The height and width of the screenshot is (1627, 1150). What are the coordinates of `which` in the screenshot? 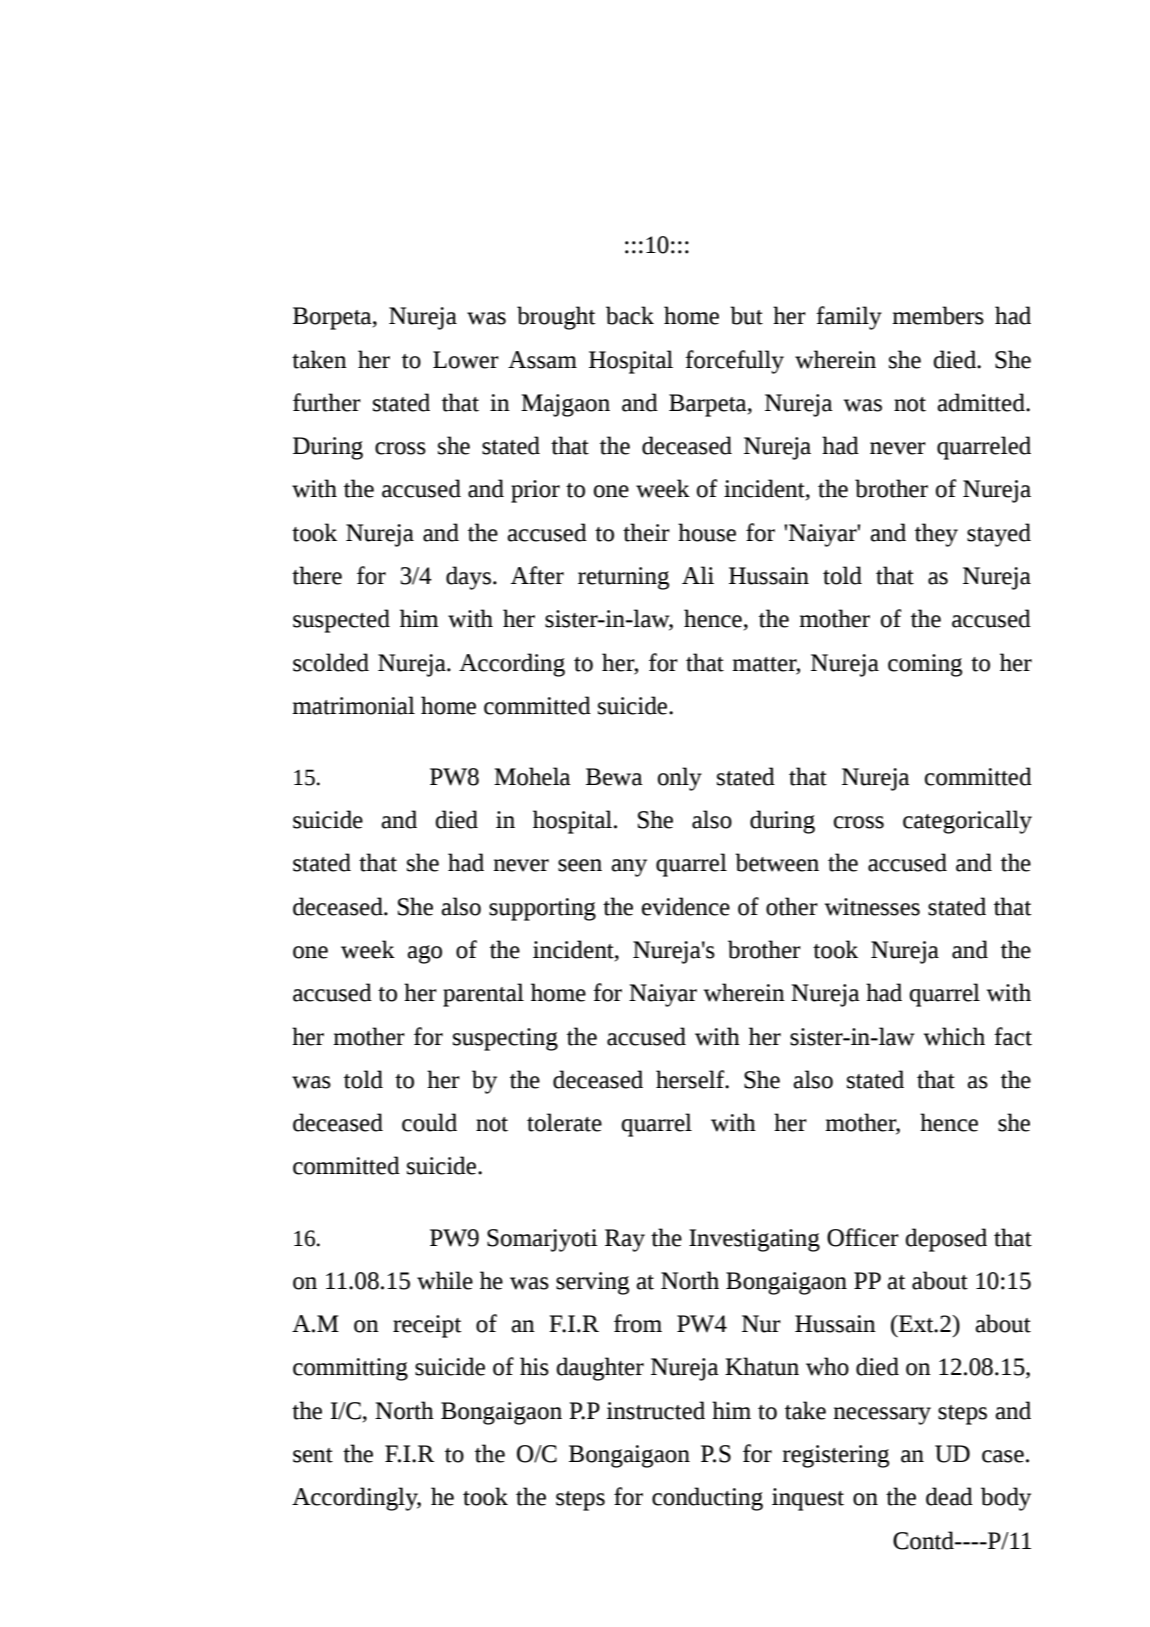 It's located at (954, 1036).
